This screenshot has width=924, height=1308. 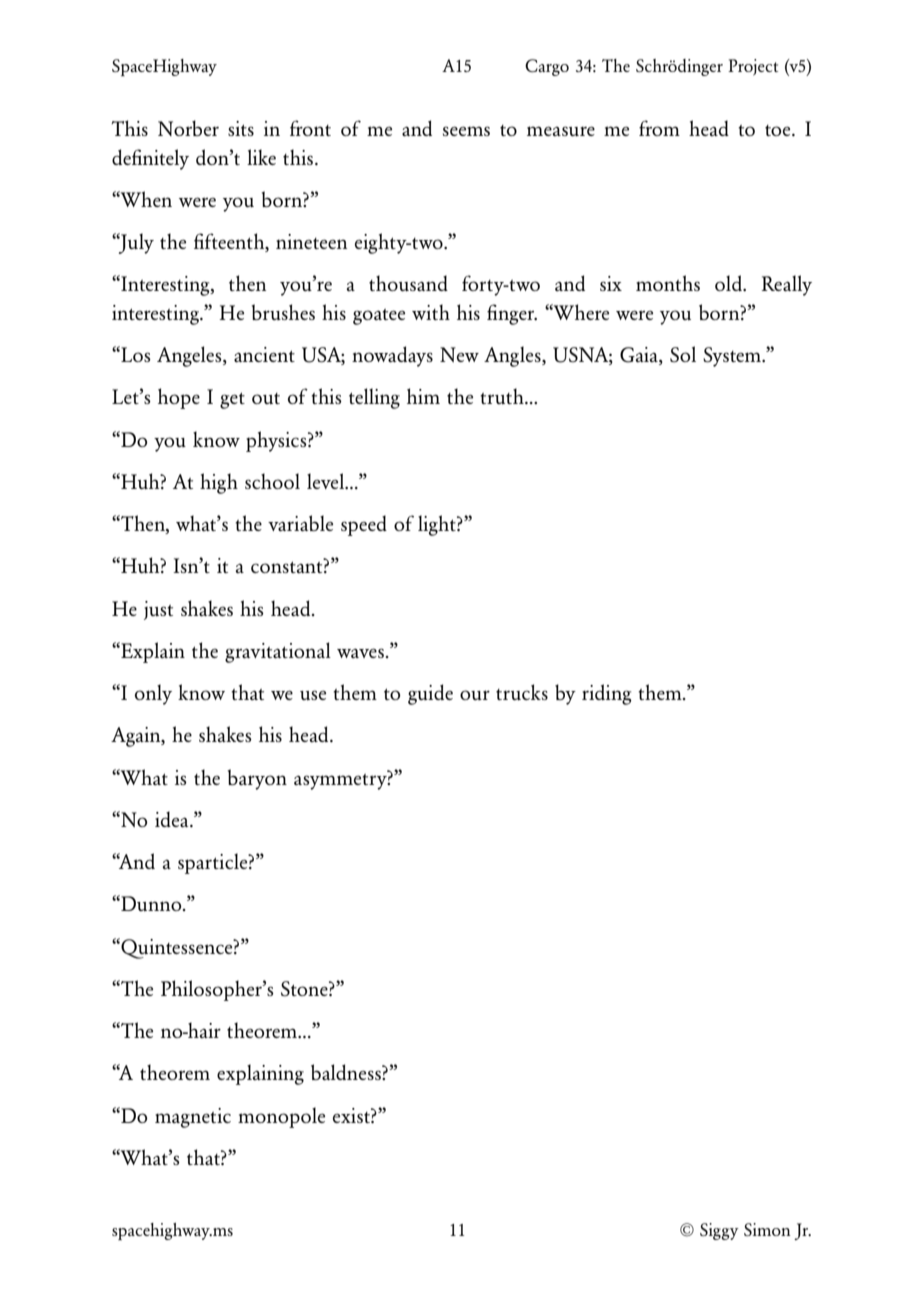 What do you see at coordinates (241, 128) in the screenshot?
I see `sits` at bounding box center [241, 128].
